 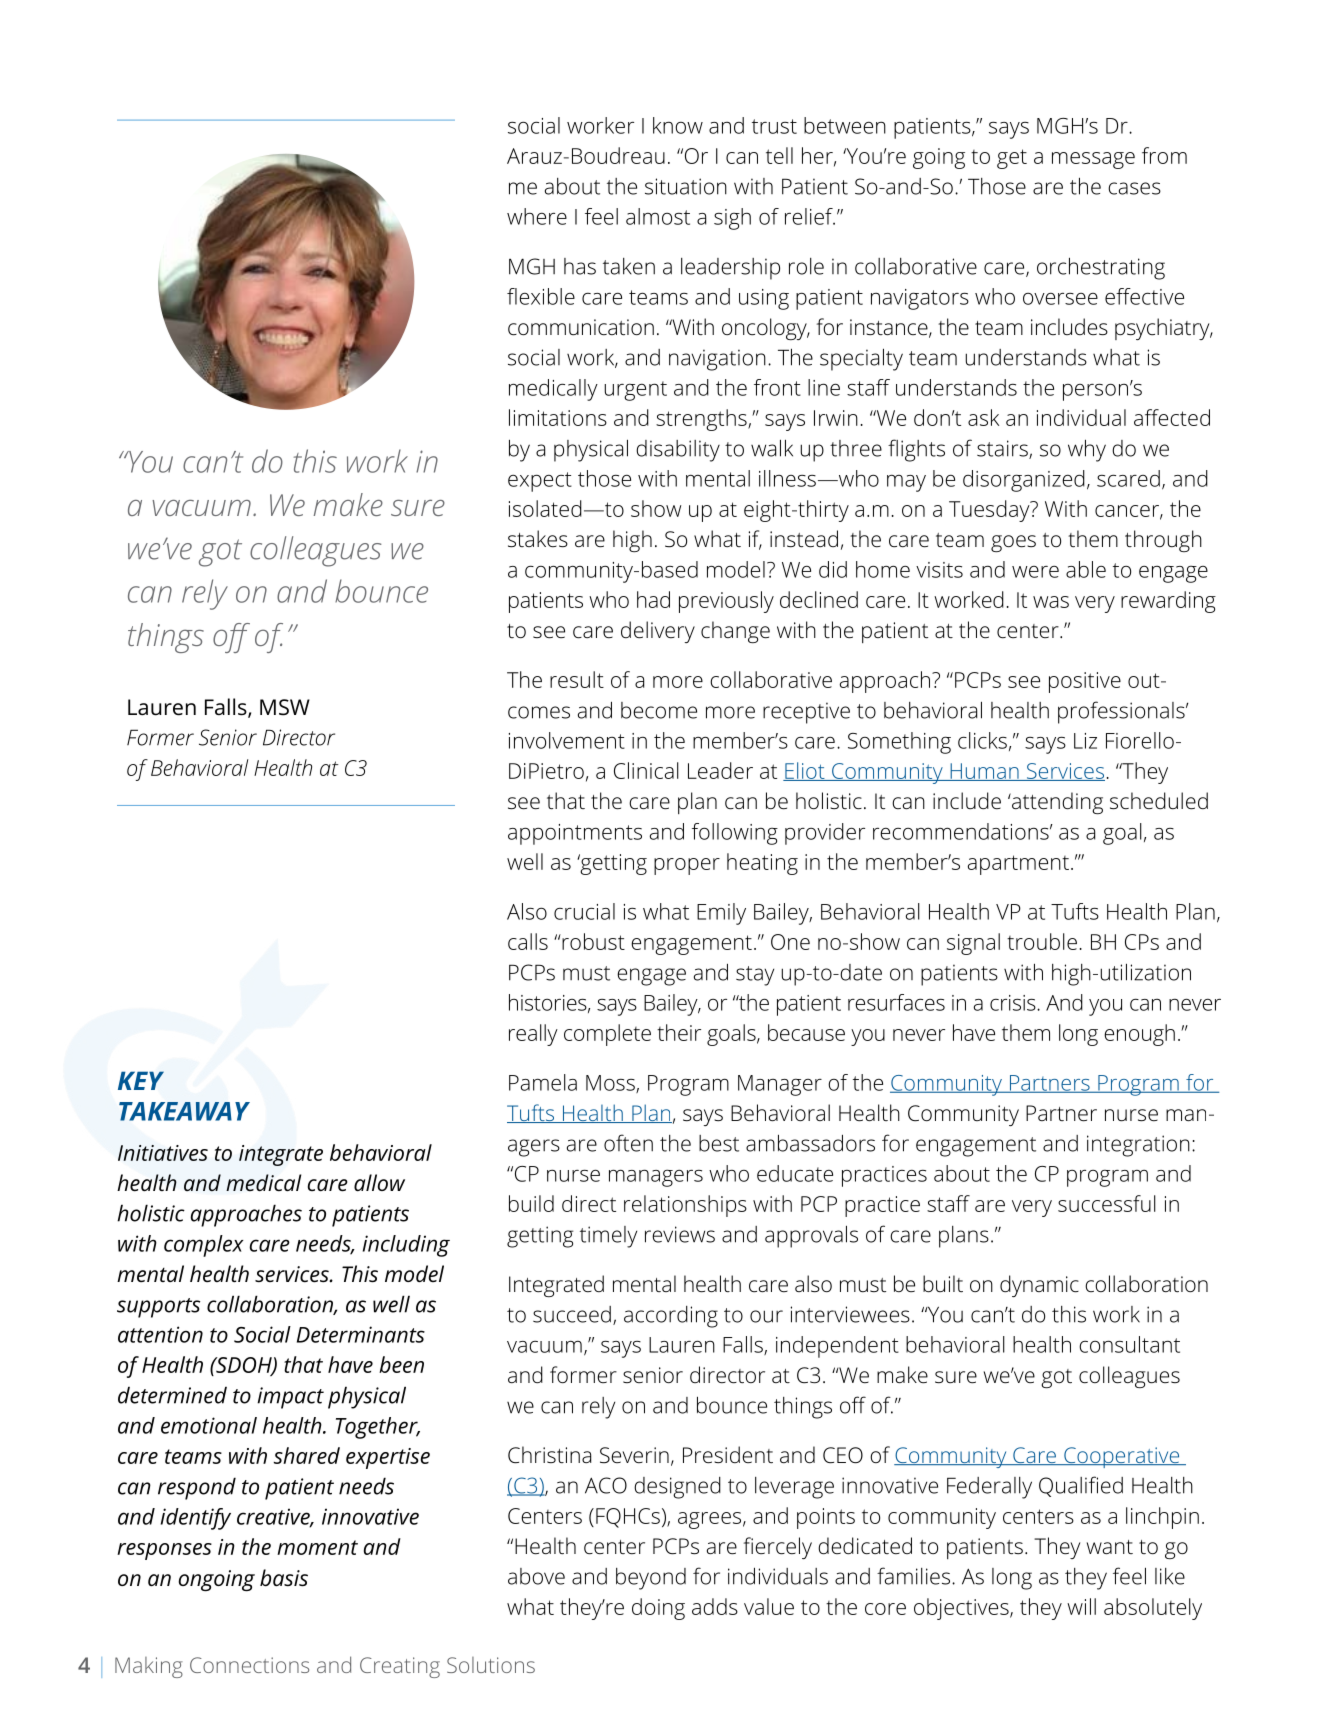 I want to click on calls, so click(x=528, y=941).
